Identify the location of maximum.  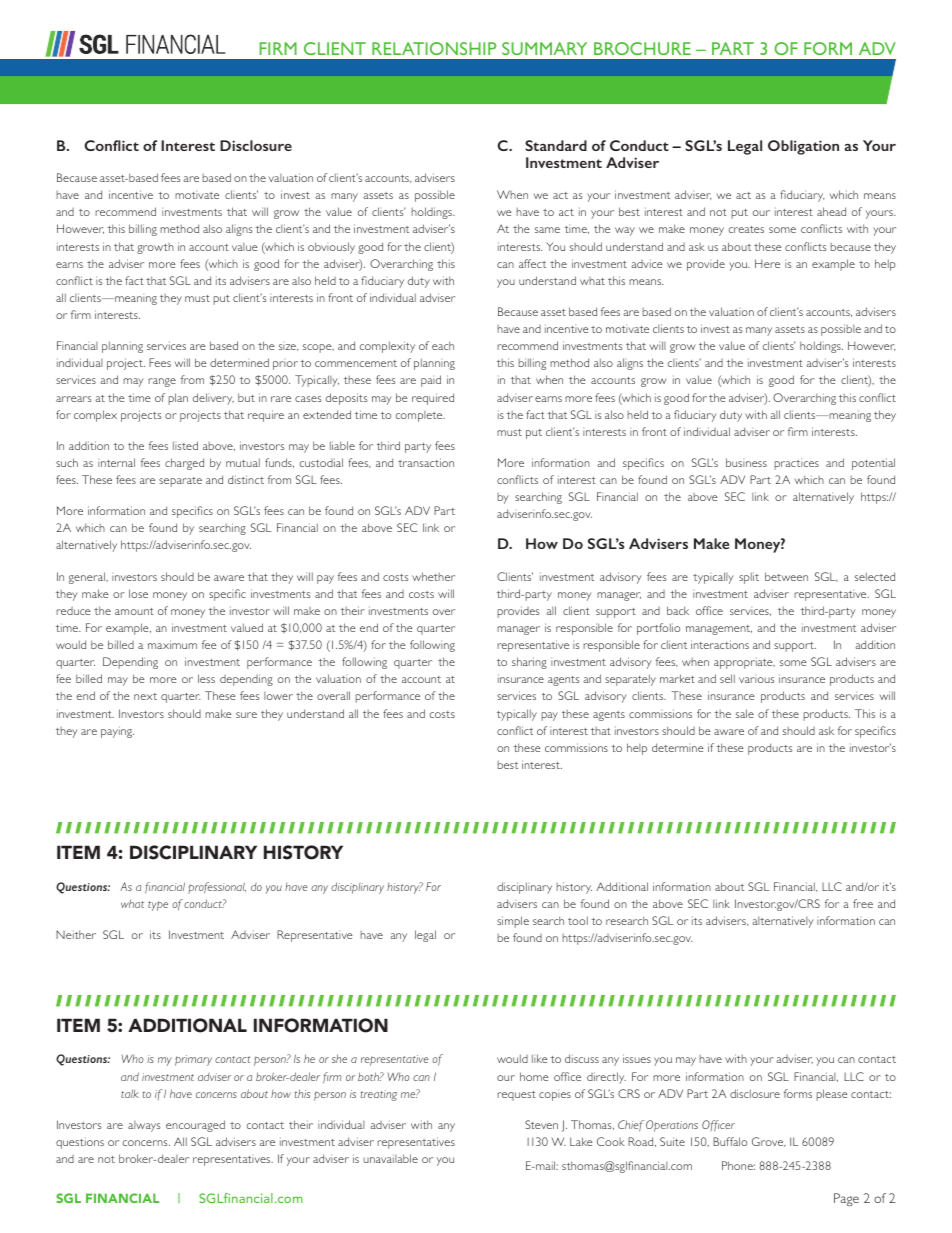
(172, 644).
